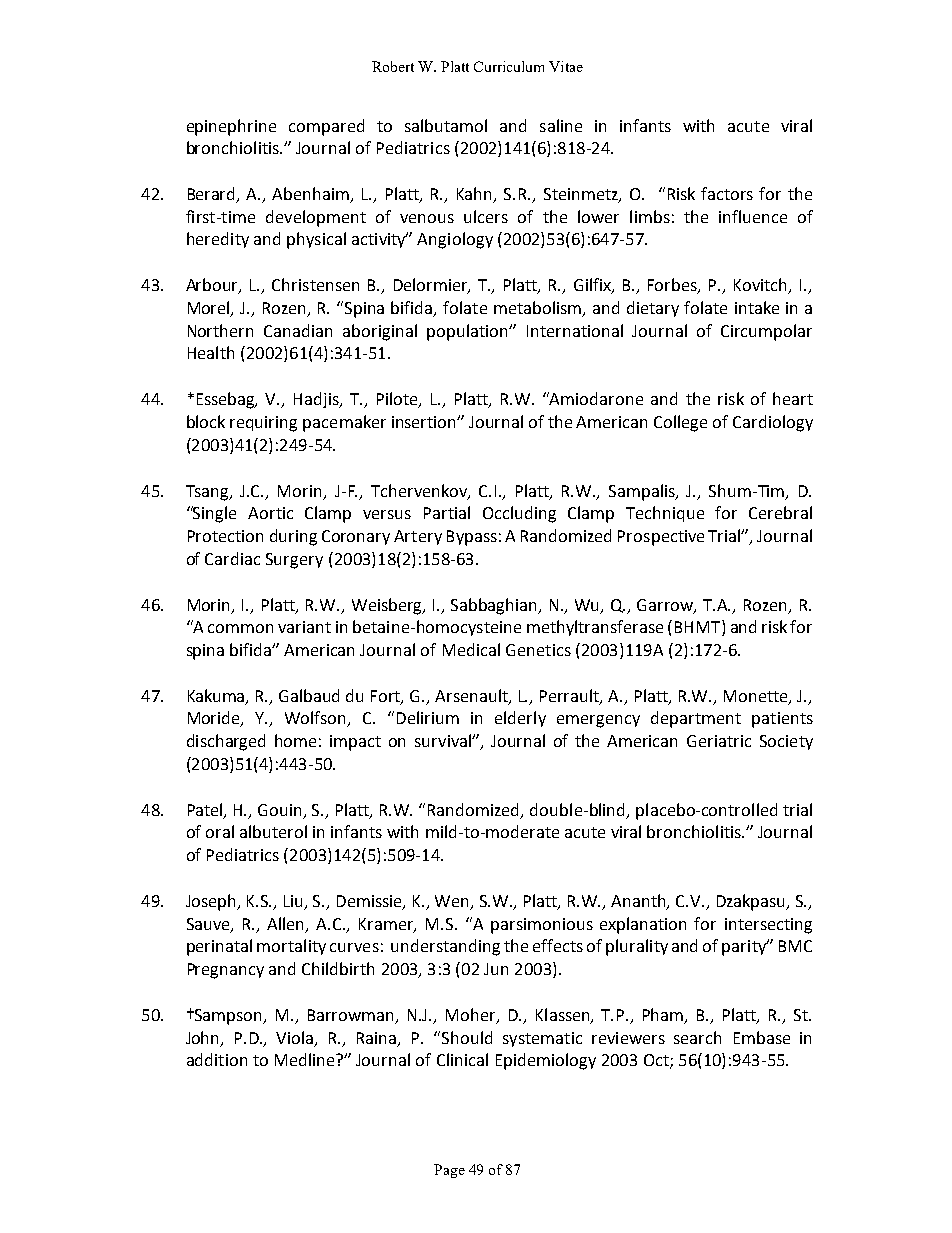  Describe the element at coordinates (727, 193) in the document. I see `factors` at that location.
